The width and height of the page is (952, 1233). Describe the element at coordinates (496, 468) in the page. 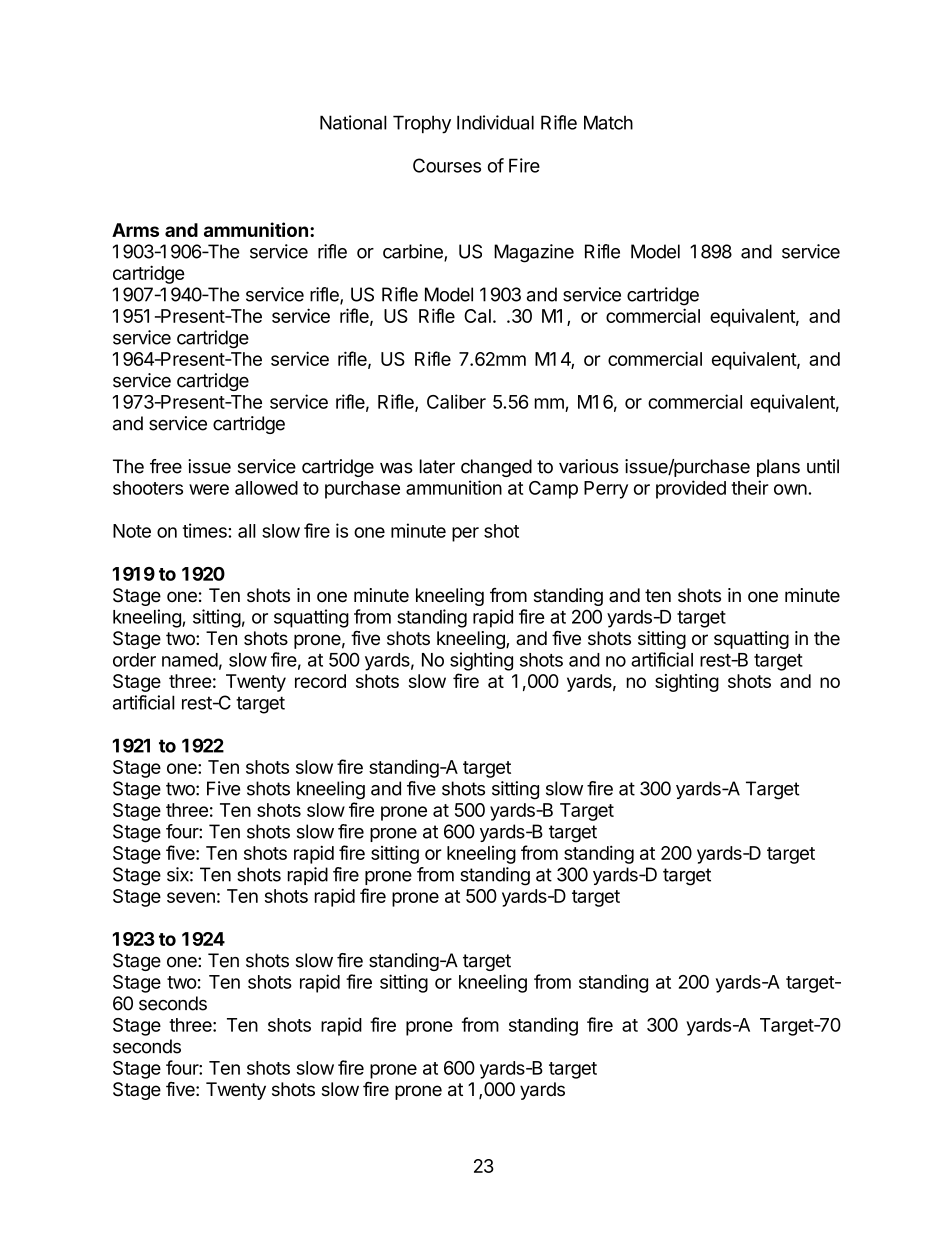

I see `changed` at that location.
